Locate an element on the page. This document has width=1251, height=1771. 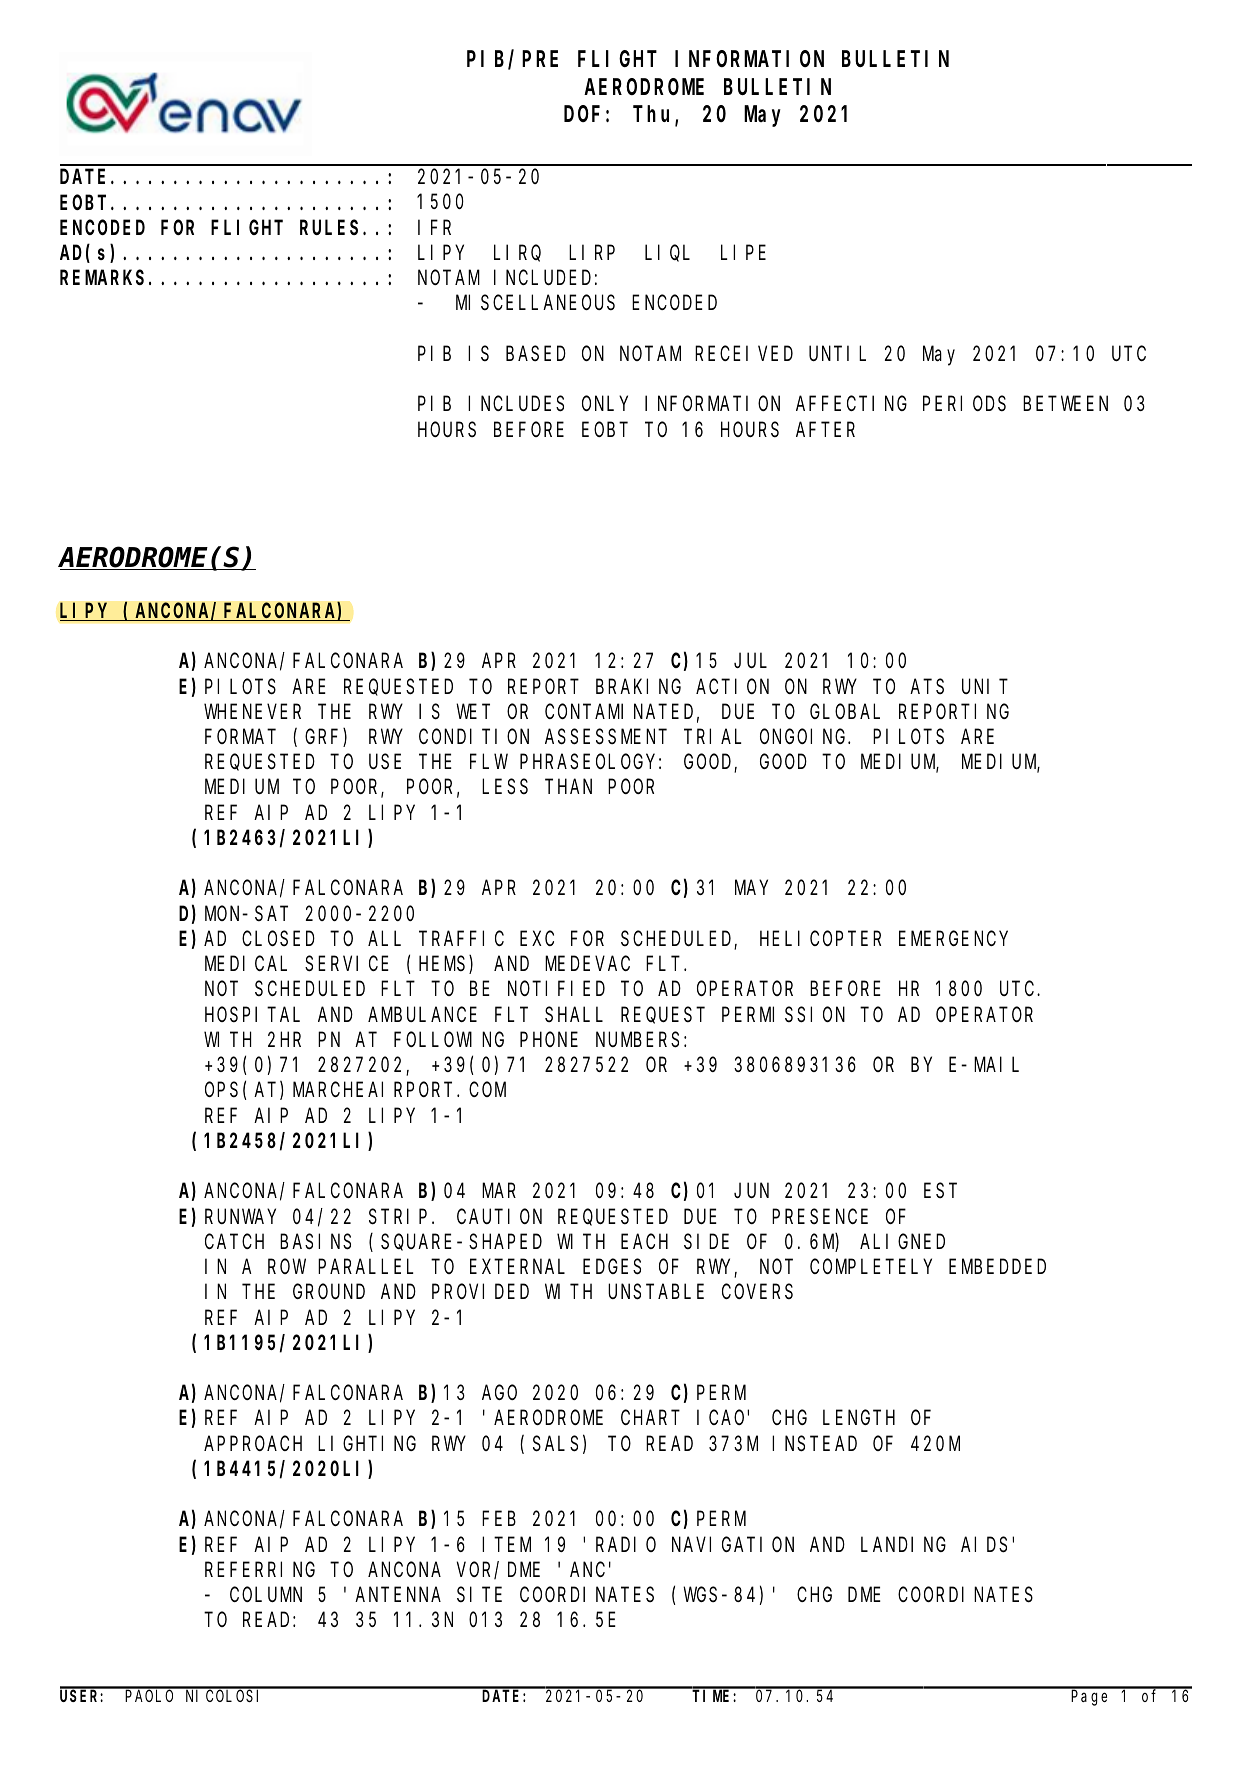
ATS is located at coordinates (927, 686).
